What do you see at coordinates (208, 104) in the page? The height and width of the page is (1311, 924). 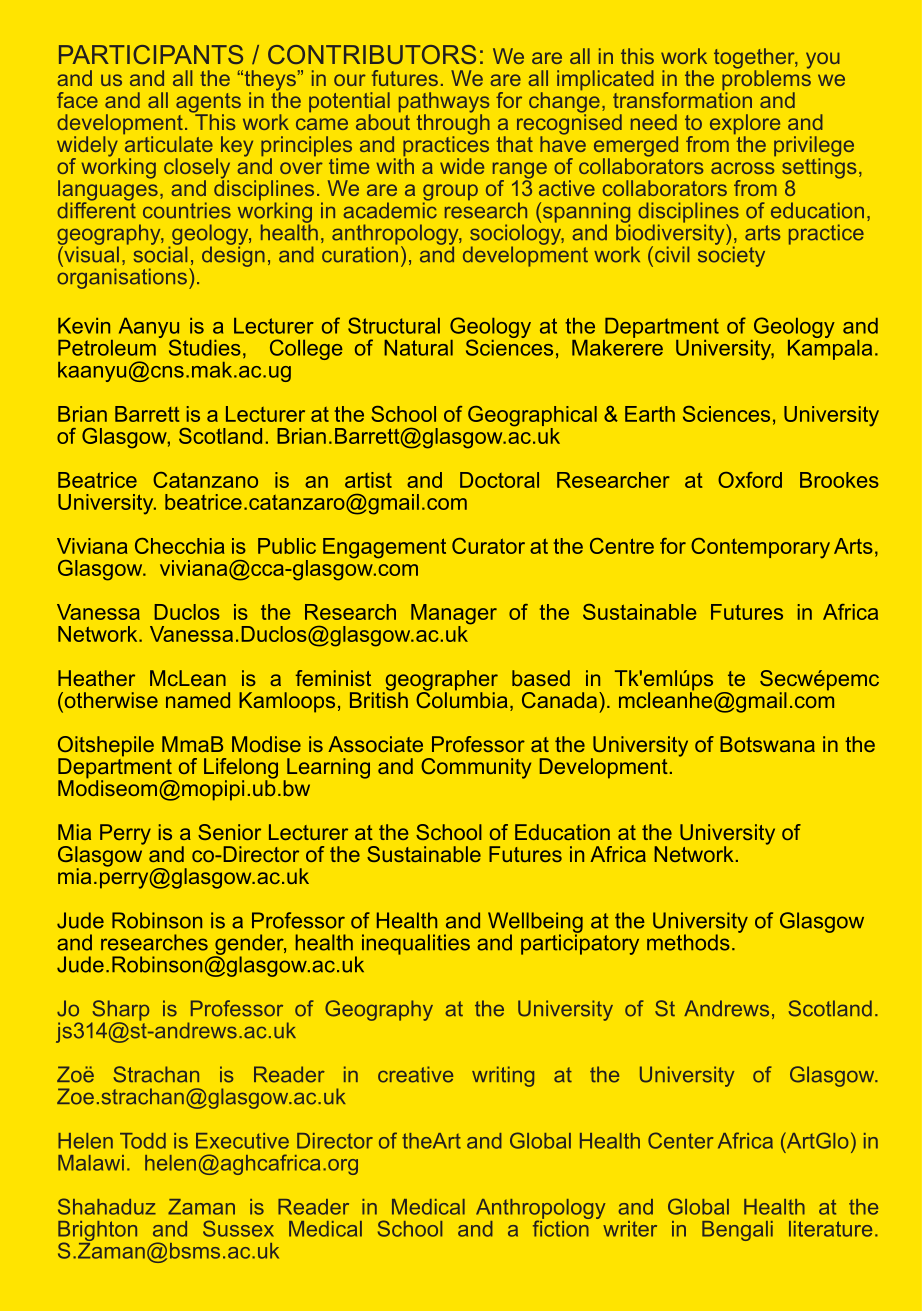 I see `agents` at bounding box center [208, 104].
